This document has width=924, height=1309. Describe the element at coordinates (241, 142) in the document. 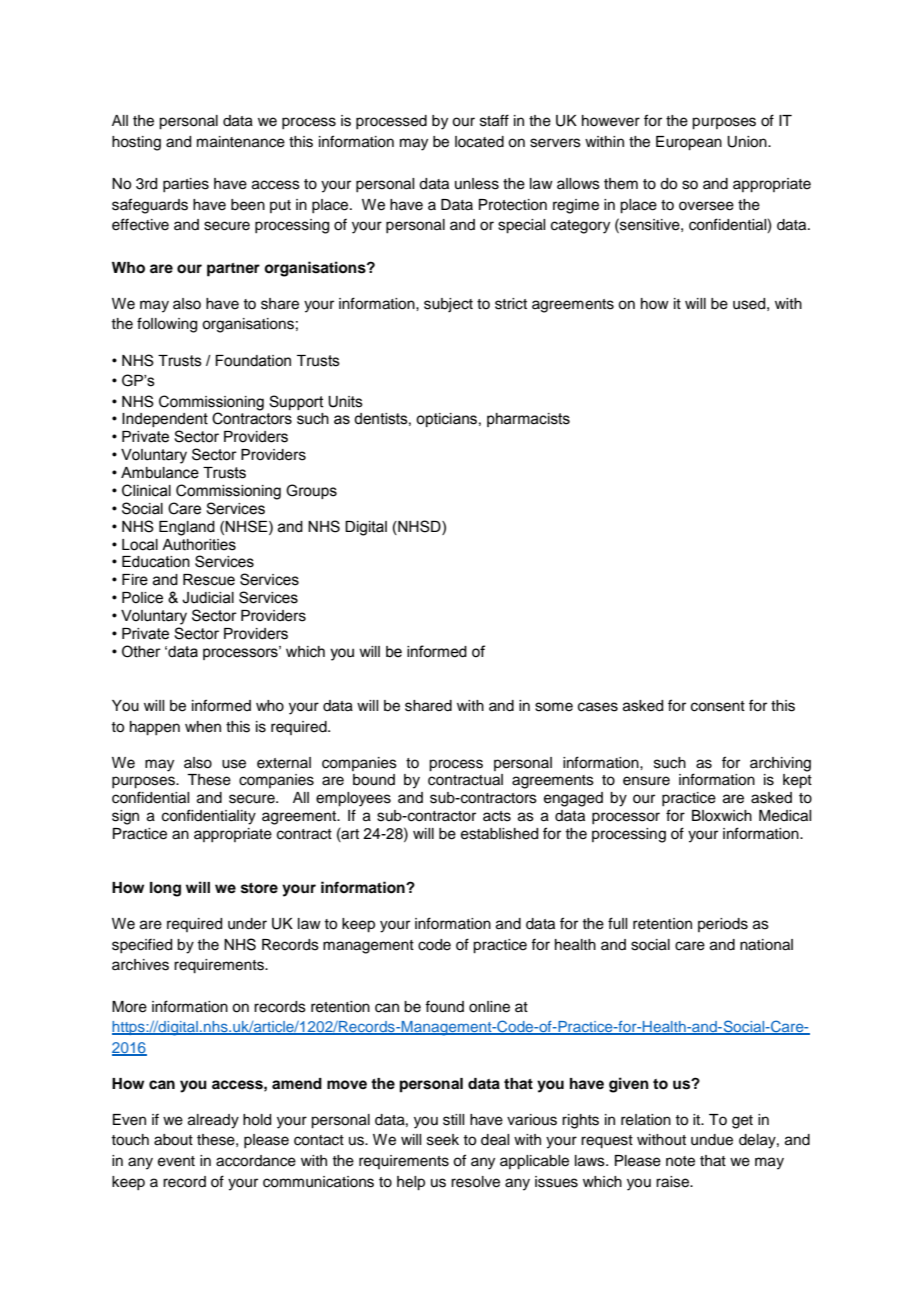

I see `maintenance` at that location.
